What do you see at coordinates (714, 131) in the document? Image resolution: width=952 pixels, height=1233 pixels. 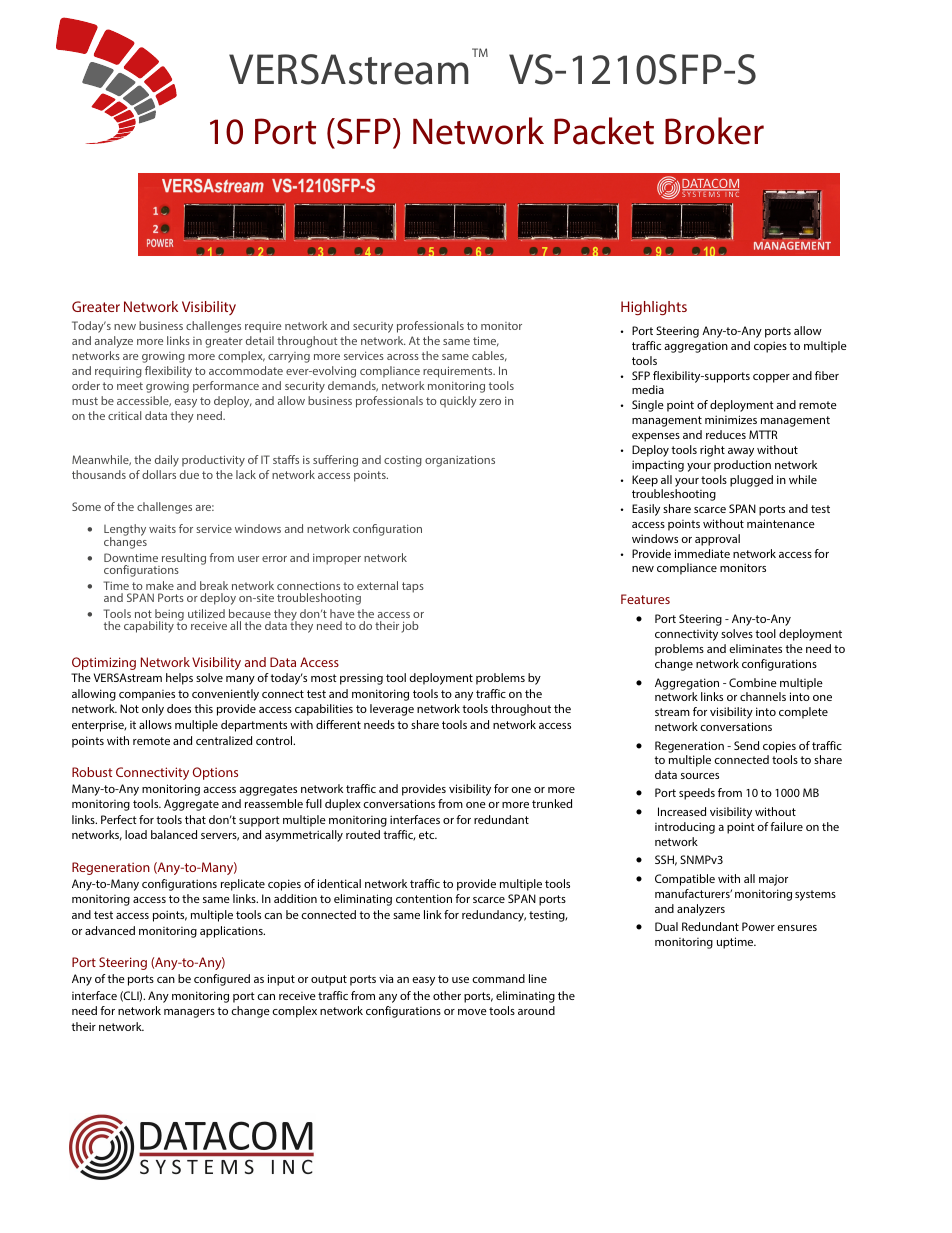 I see `Broker` at bounding box center [714, 131].
